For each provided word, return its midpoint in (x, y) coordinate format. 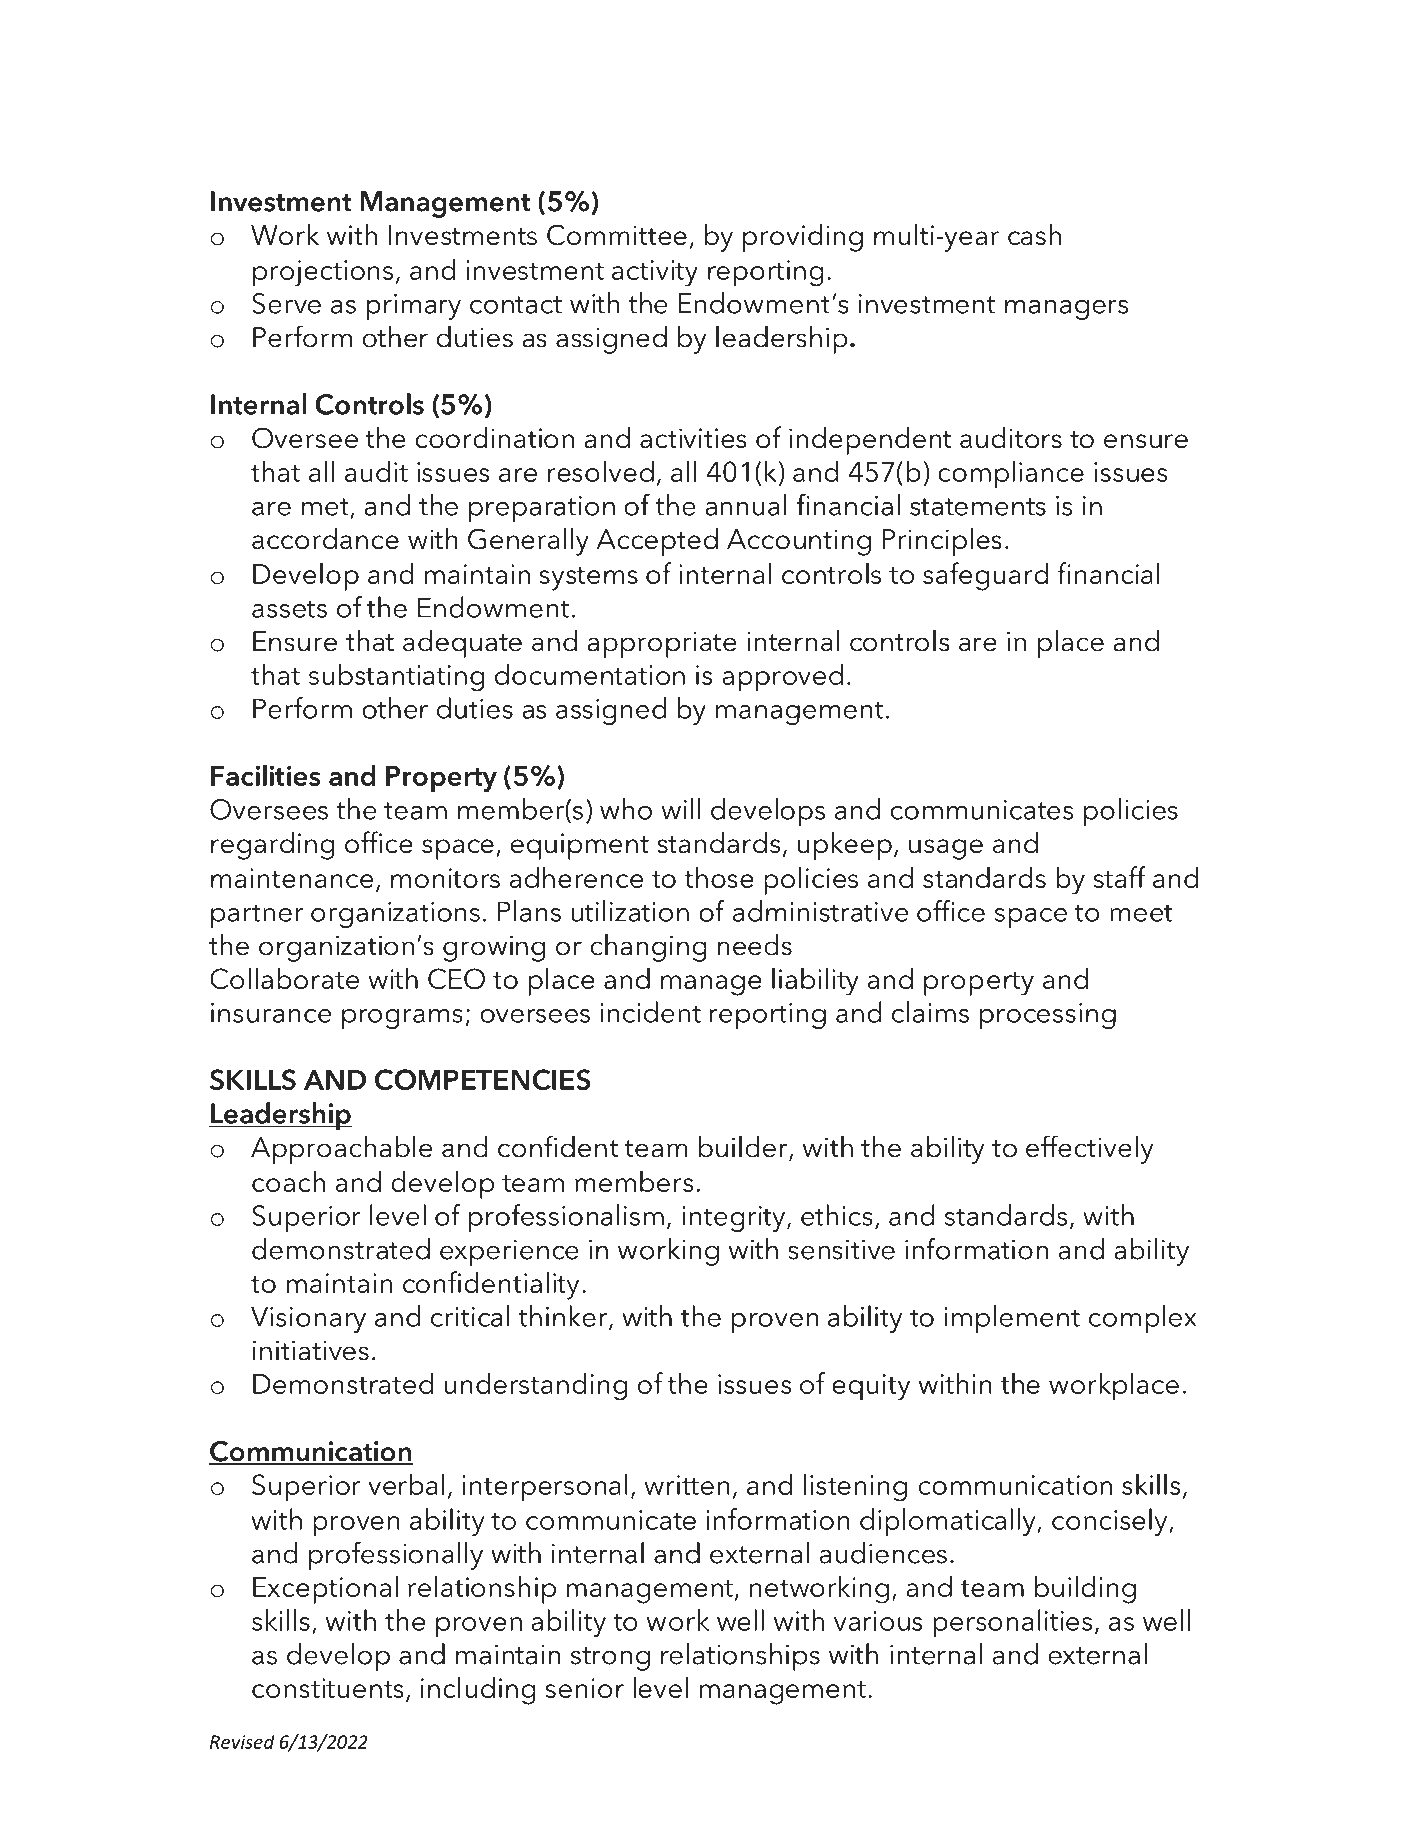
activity (655, 273)
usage (946, 849)
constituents (328, 1688)
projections (323, 273)
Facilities (265, 775)
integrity (735, 1219)
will (681, 809)
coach (288, 1181)
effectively (1089, 1149)
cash (1034, 235)
